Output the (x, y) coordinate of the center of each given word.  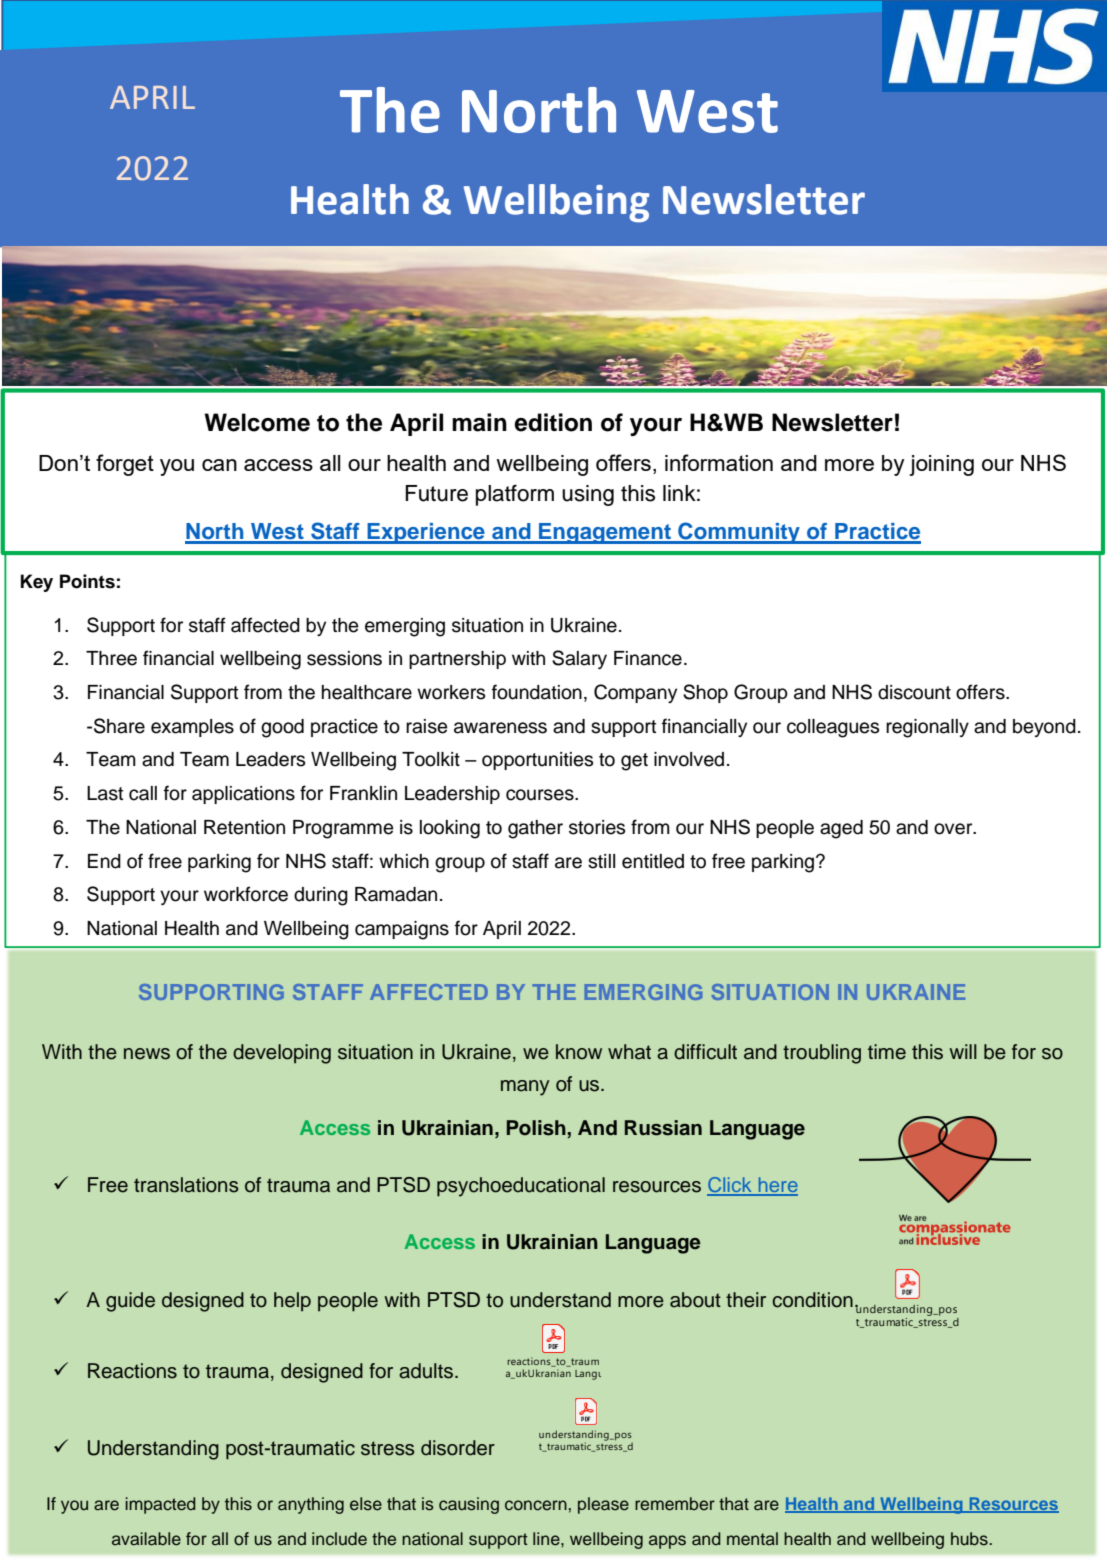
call (143, 793)
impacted (160, 1505)
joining (941, 465)
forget (125, 465)
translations (186, 1185)
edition (553, 422)
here (777, 1186)
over (954, 829)
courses (541, 795)
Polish (537, 1129)
